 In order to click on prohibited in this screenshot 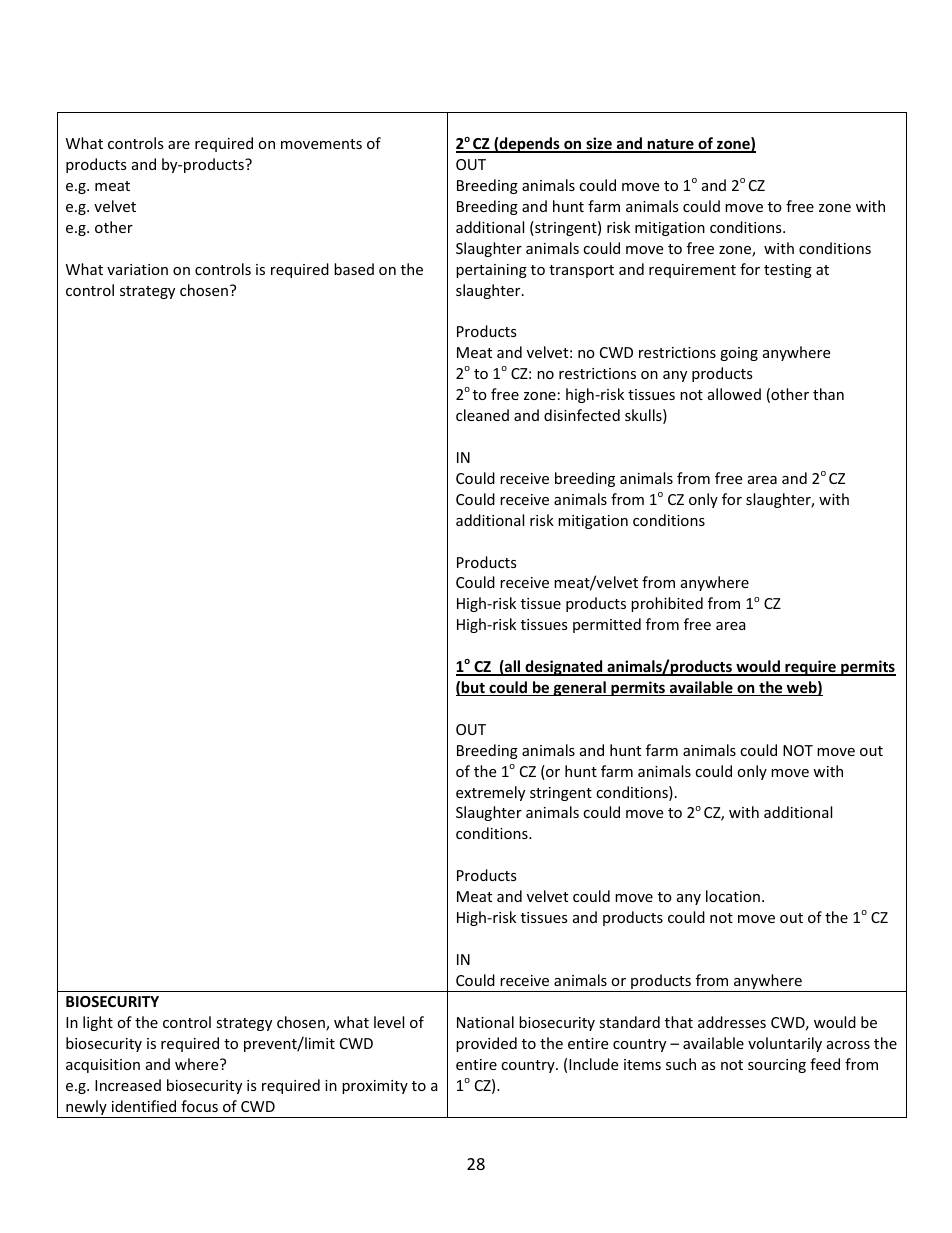, I will do `click(667, 604)`.
